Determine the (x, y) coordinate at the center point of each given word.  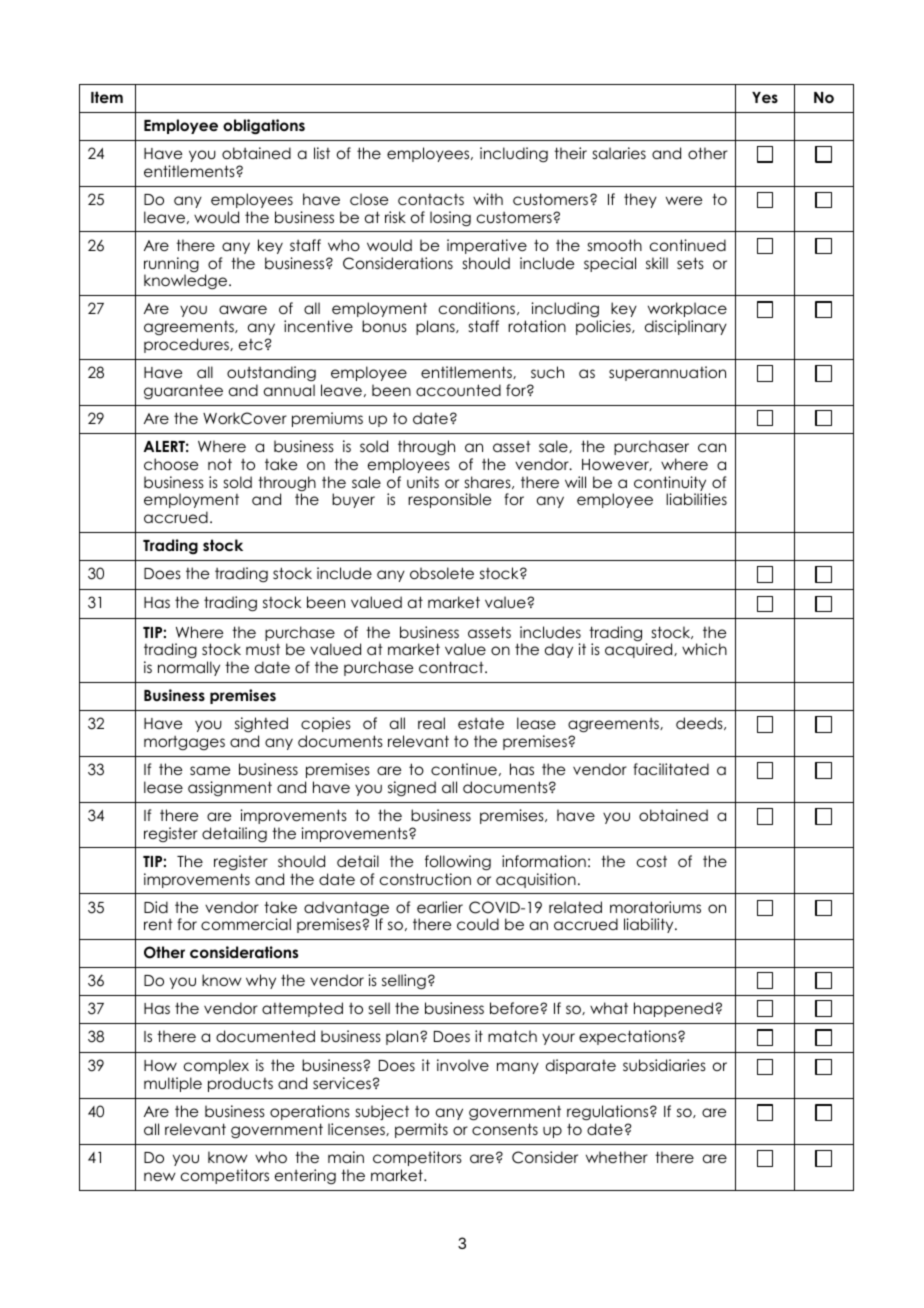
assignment (230, 788)
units (423, 482)
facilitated (671, 769)
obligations (264, 127)
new (160, 1176)
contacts (431, 199)
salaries (619, 153)
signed (412, 789)
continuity (670, 485)
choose (171, 464)
